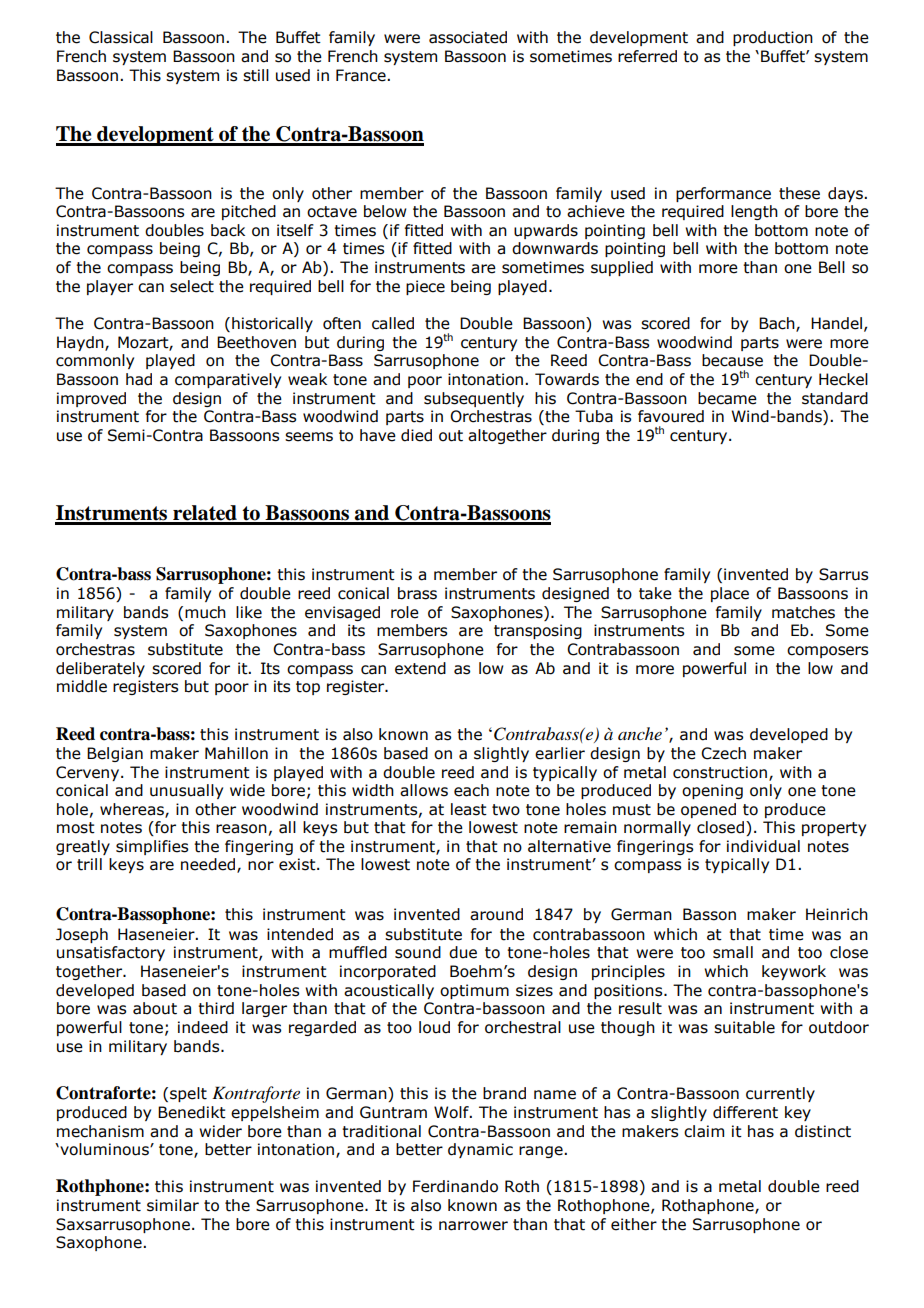  What do you see at coordinates (205, 612) in the screenshot?
I see `much` at bounding box center [205, 612].
